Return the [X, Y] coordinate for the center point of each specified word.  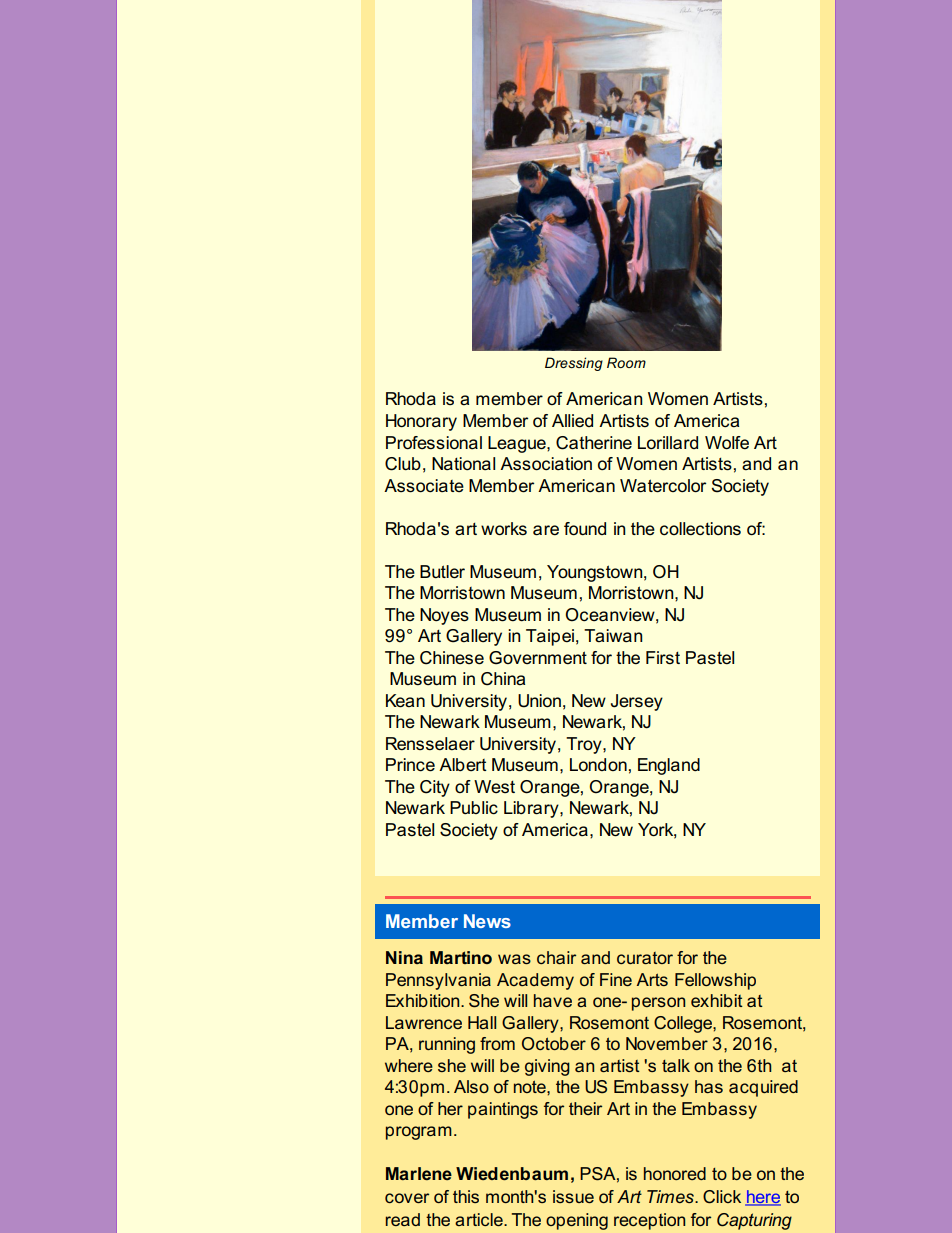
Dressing [574, 364]
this [466, 1196]
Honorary [421, 422]
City [435, 788]
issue [573, 1196]
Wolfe [727, 443]
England [669, 766]
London [598, 764]
